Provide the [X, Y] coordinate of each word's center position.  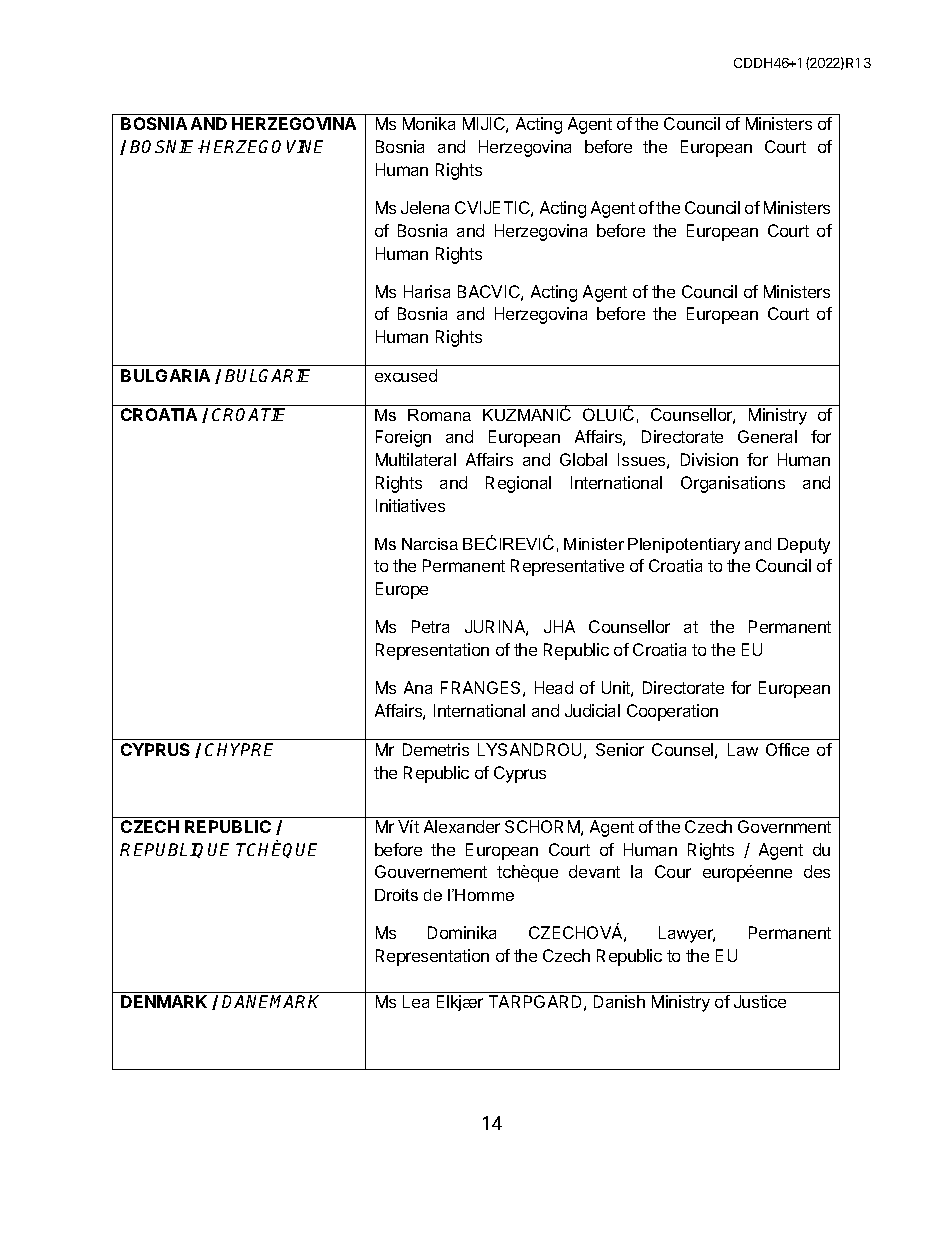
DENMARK [164, 1001]
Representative [567, 567]
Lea [416, 1001]
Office [787, 749]
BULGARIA [165, 375]
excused [406, 375]
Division [709, 459]
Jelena [425, 207]
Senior [620, 749]
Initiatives [410, 505]
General [767, 436]
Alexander [462, 826]
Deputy [804, 546]
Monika [429, 123]
